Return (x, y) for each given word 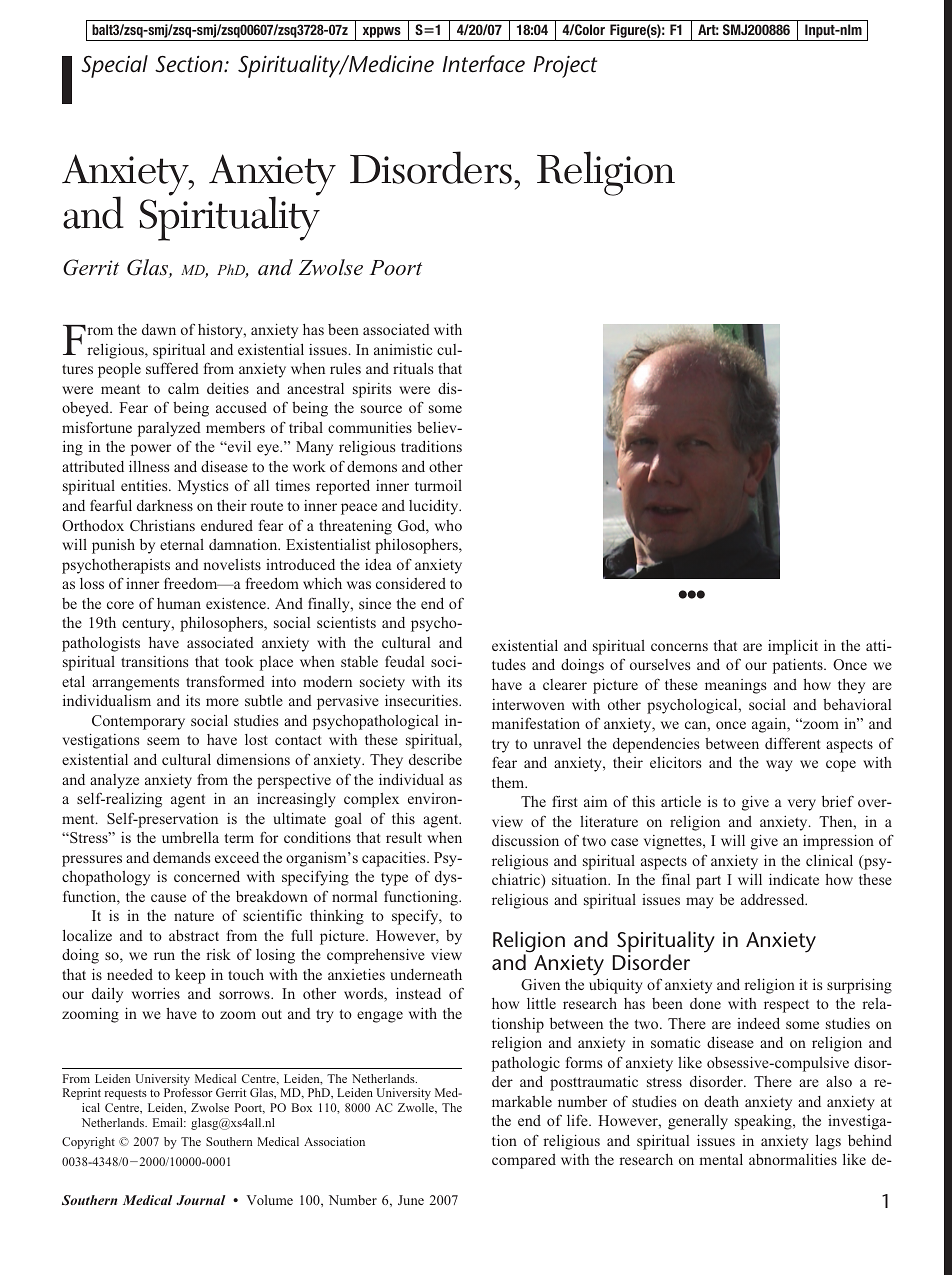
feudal (404, 661)
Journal (201, 1200)
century (147, 625)
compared (524, 1161)
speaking (764, 1122)
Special (114, 66)
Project (565, 66)
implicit (793, 647)
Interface (484, 64)
